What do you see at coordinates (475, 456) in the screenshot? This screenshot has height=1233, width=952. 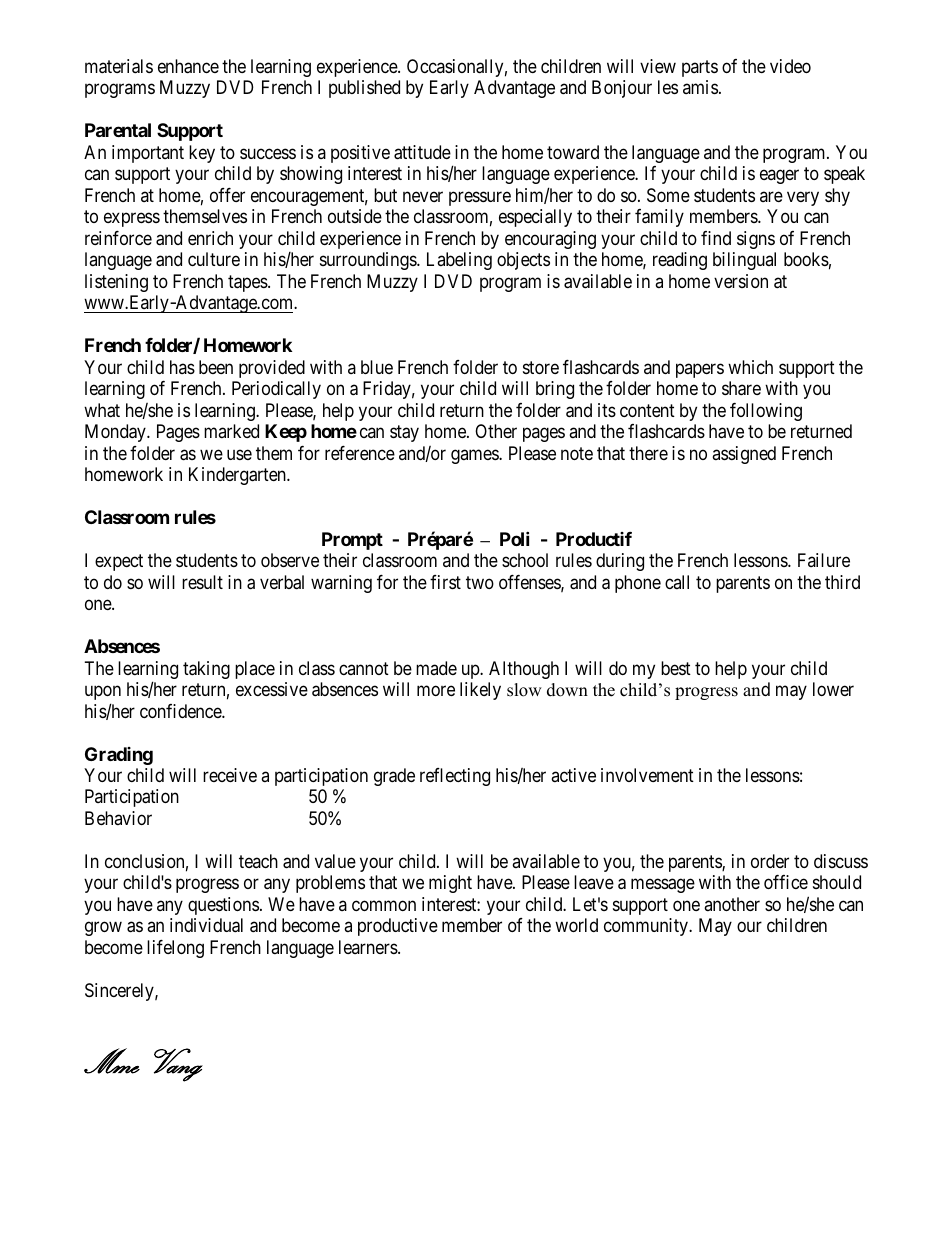 I see `games` at bounding box center [475, 456].
